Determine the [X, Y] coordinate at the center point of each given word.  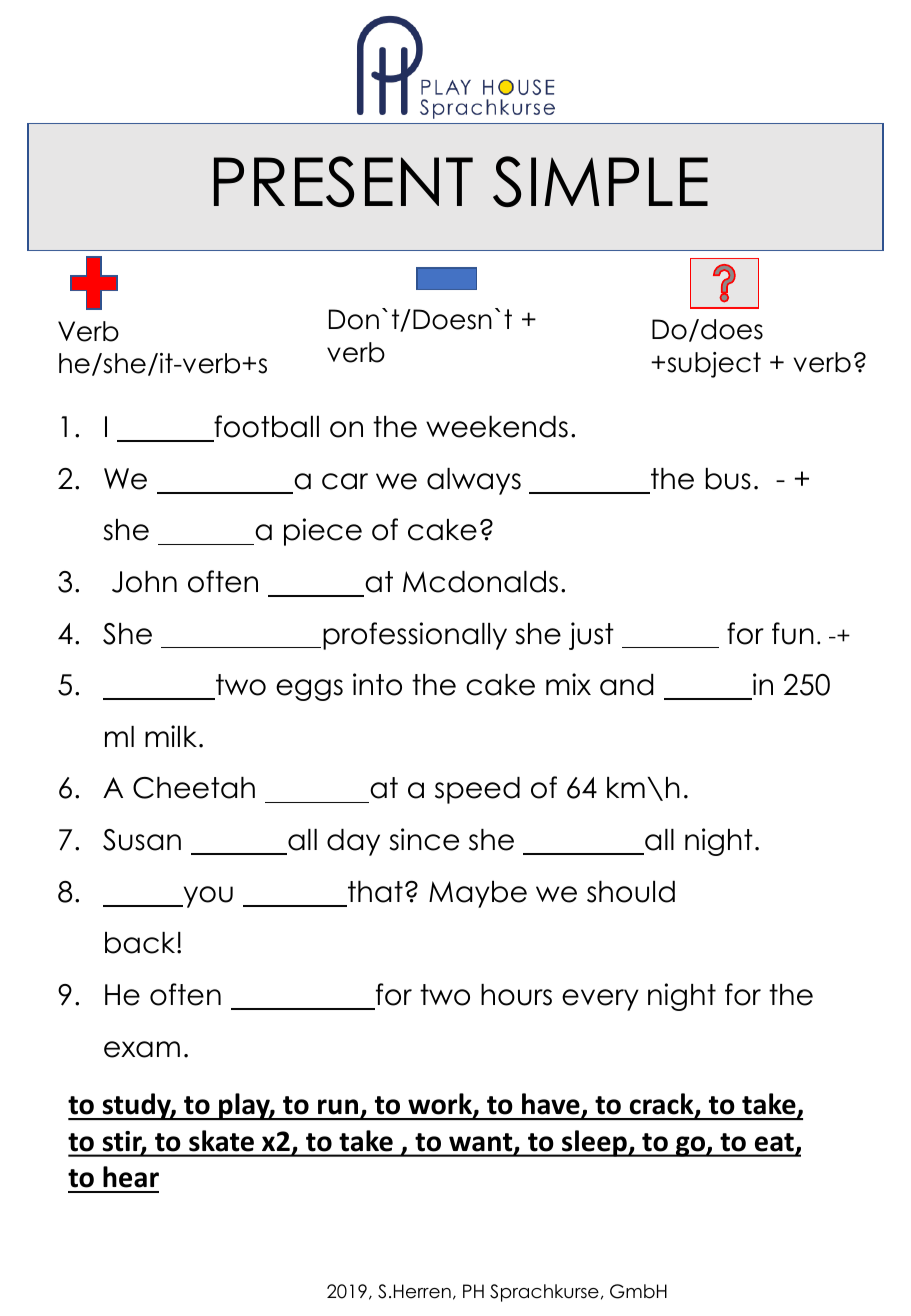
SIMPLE [600, 181]
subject [714, 365]
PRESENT [343, 181]
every [600, 1000]
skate [221, 1140]
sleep [594, 1143]
